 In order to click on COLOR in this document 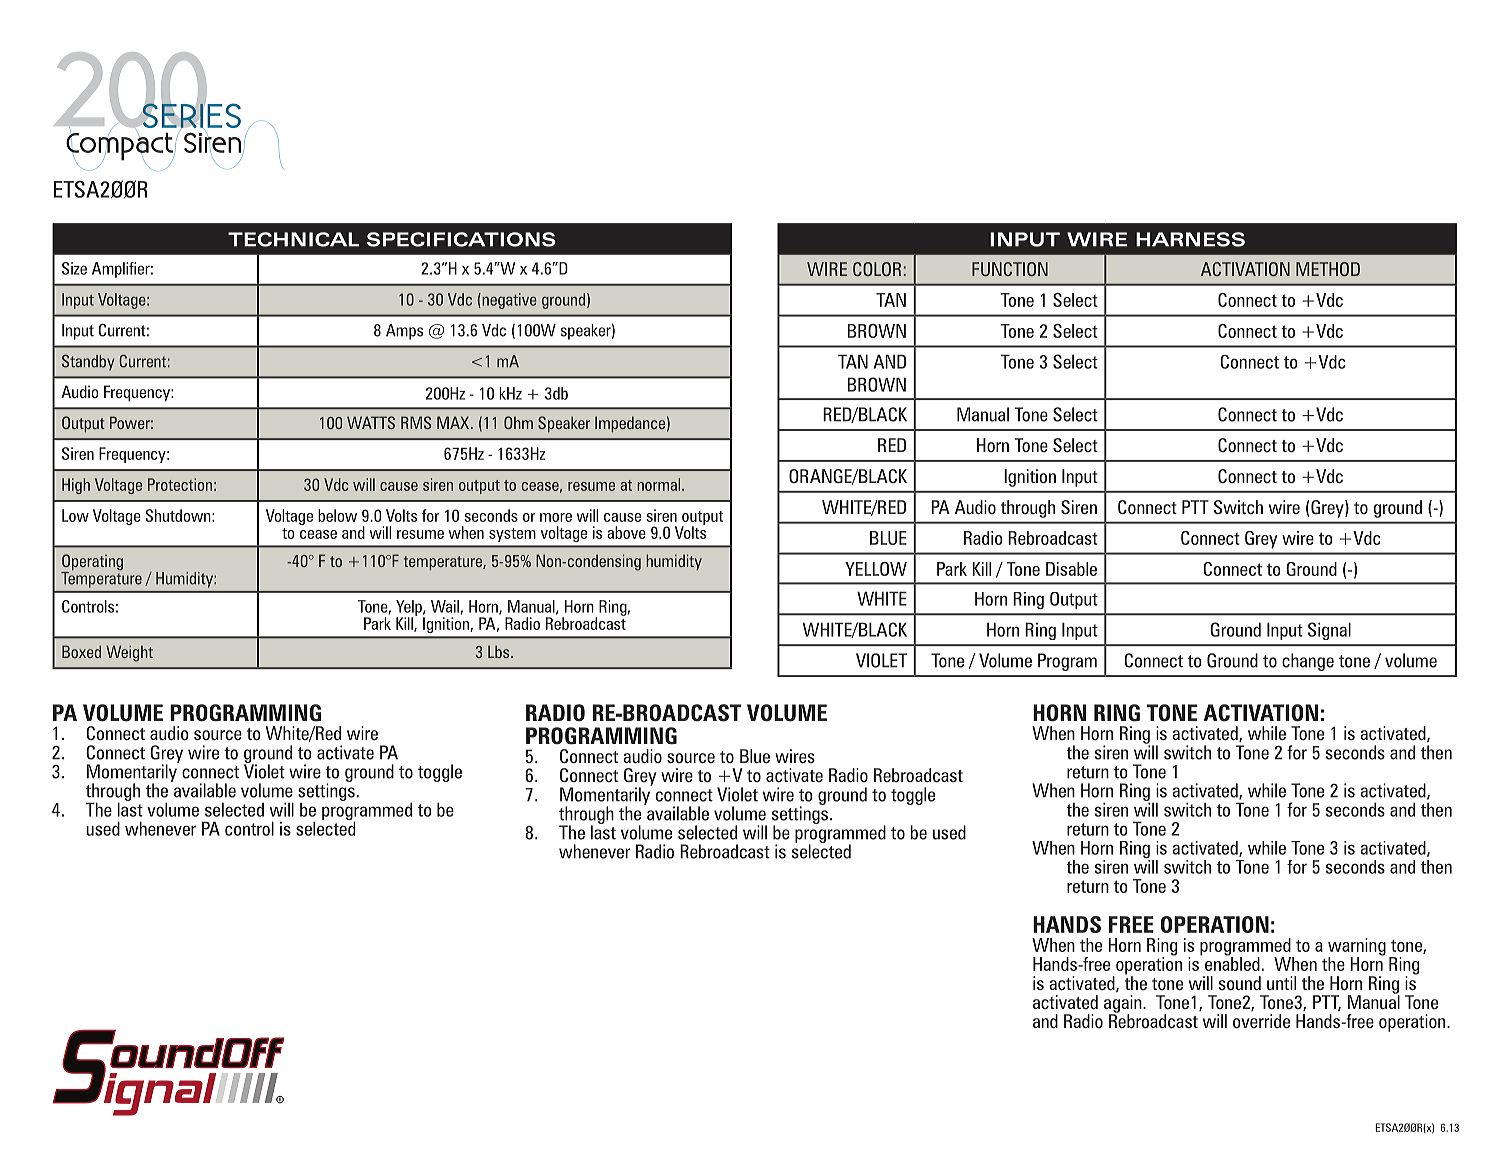, I will do `click(877, 269)`.
